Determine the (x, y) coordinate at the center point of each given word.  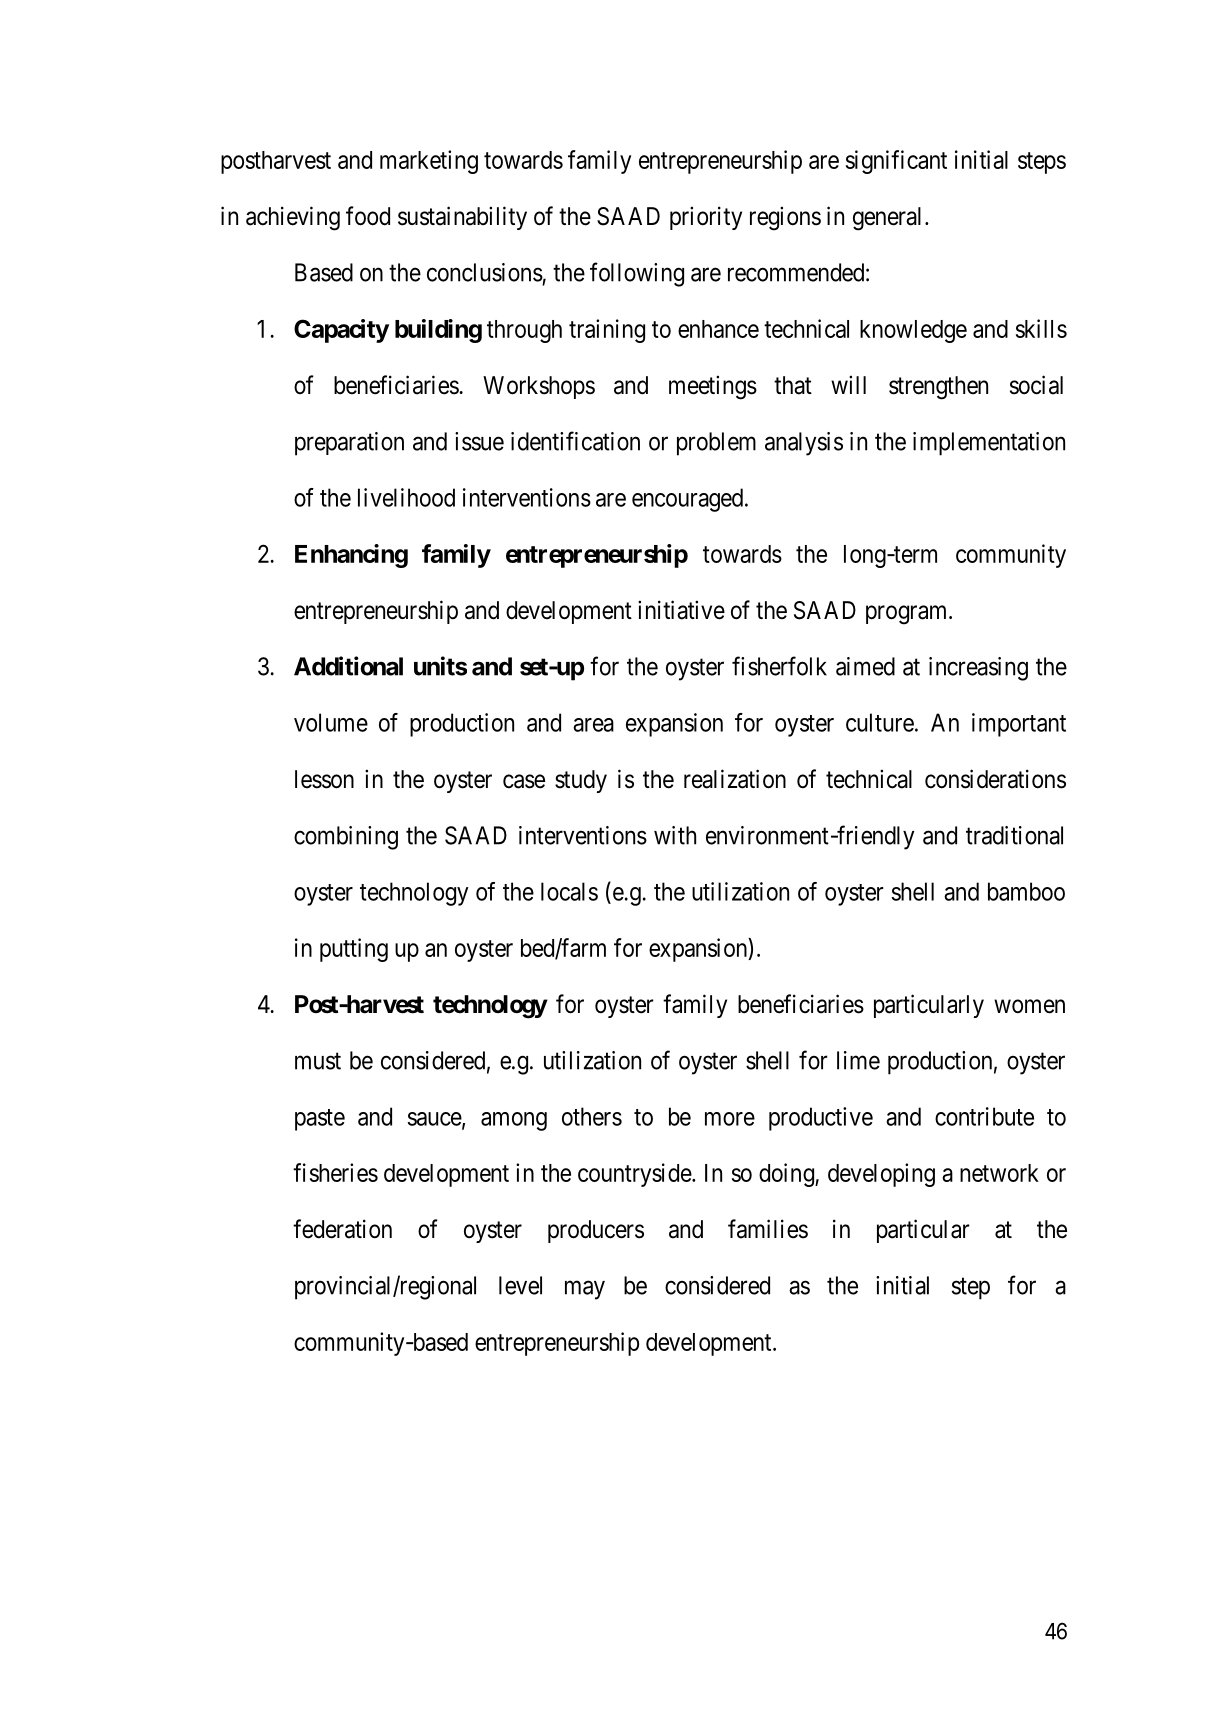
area (593, 725)
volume (331, 722)
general (889, 219)
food (368, 216)
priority (706, 218)
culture (880, 722)
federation (342, 1229)
